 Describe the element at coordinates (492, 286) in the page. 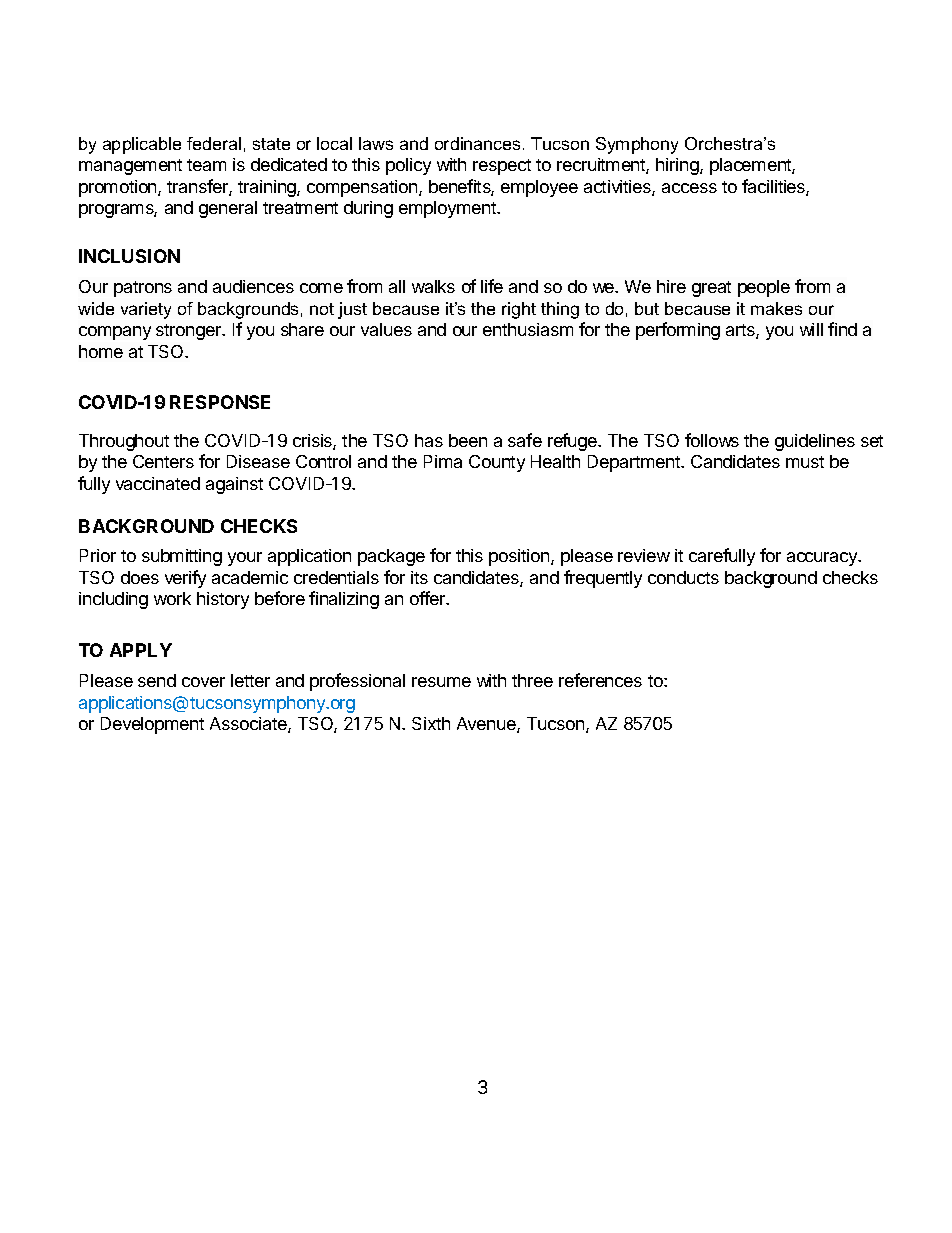

I see `life` at that location.
